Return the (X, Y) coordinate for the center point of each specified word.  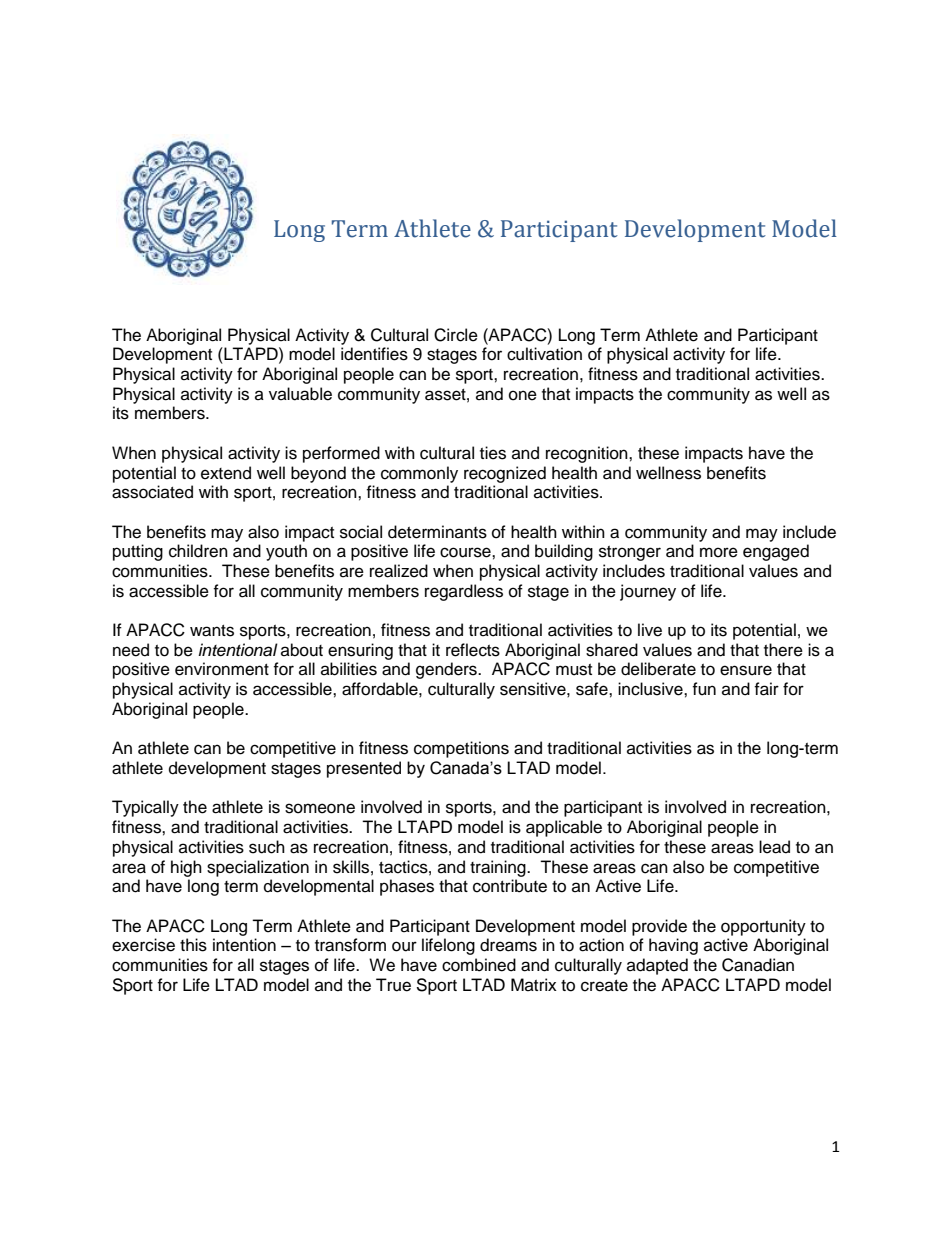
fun (704, 689)
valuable (300, 394)
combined (479, 965)
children (198, 551)
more (719, 552)
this (193, 945)
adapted (657, 966)
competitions (461, 749)
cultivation (544, 354)
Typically (145, 808)
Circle (456, 335)
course (466, 552)
